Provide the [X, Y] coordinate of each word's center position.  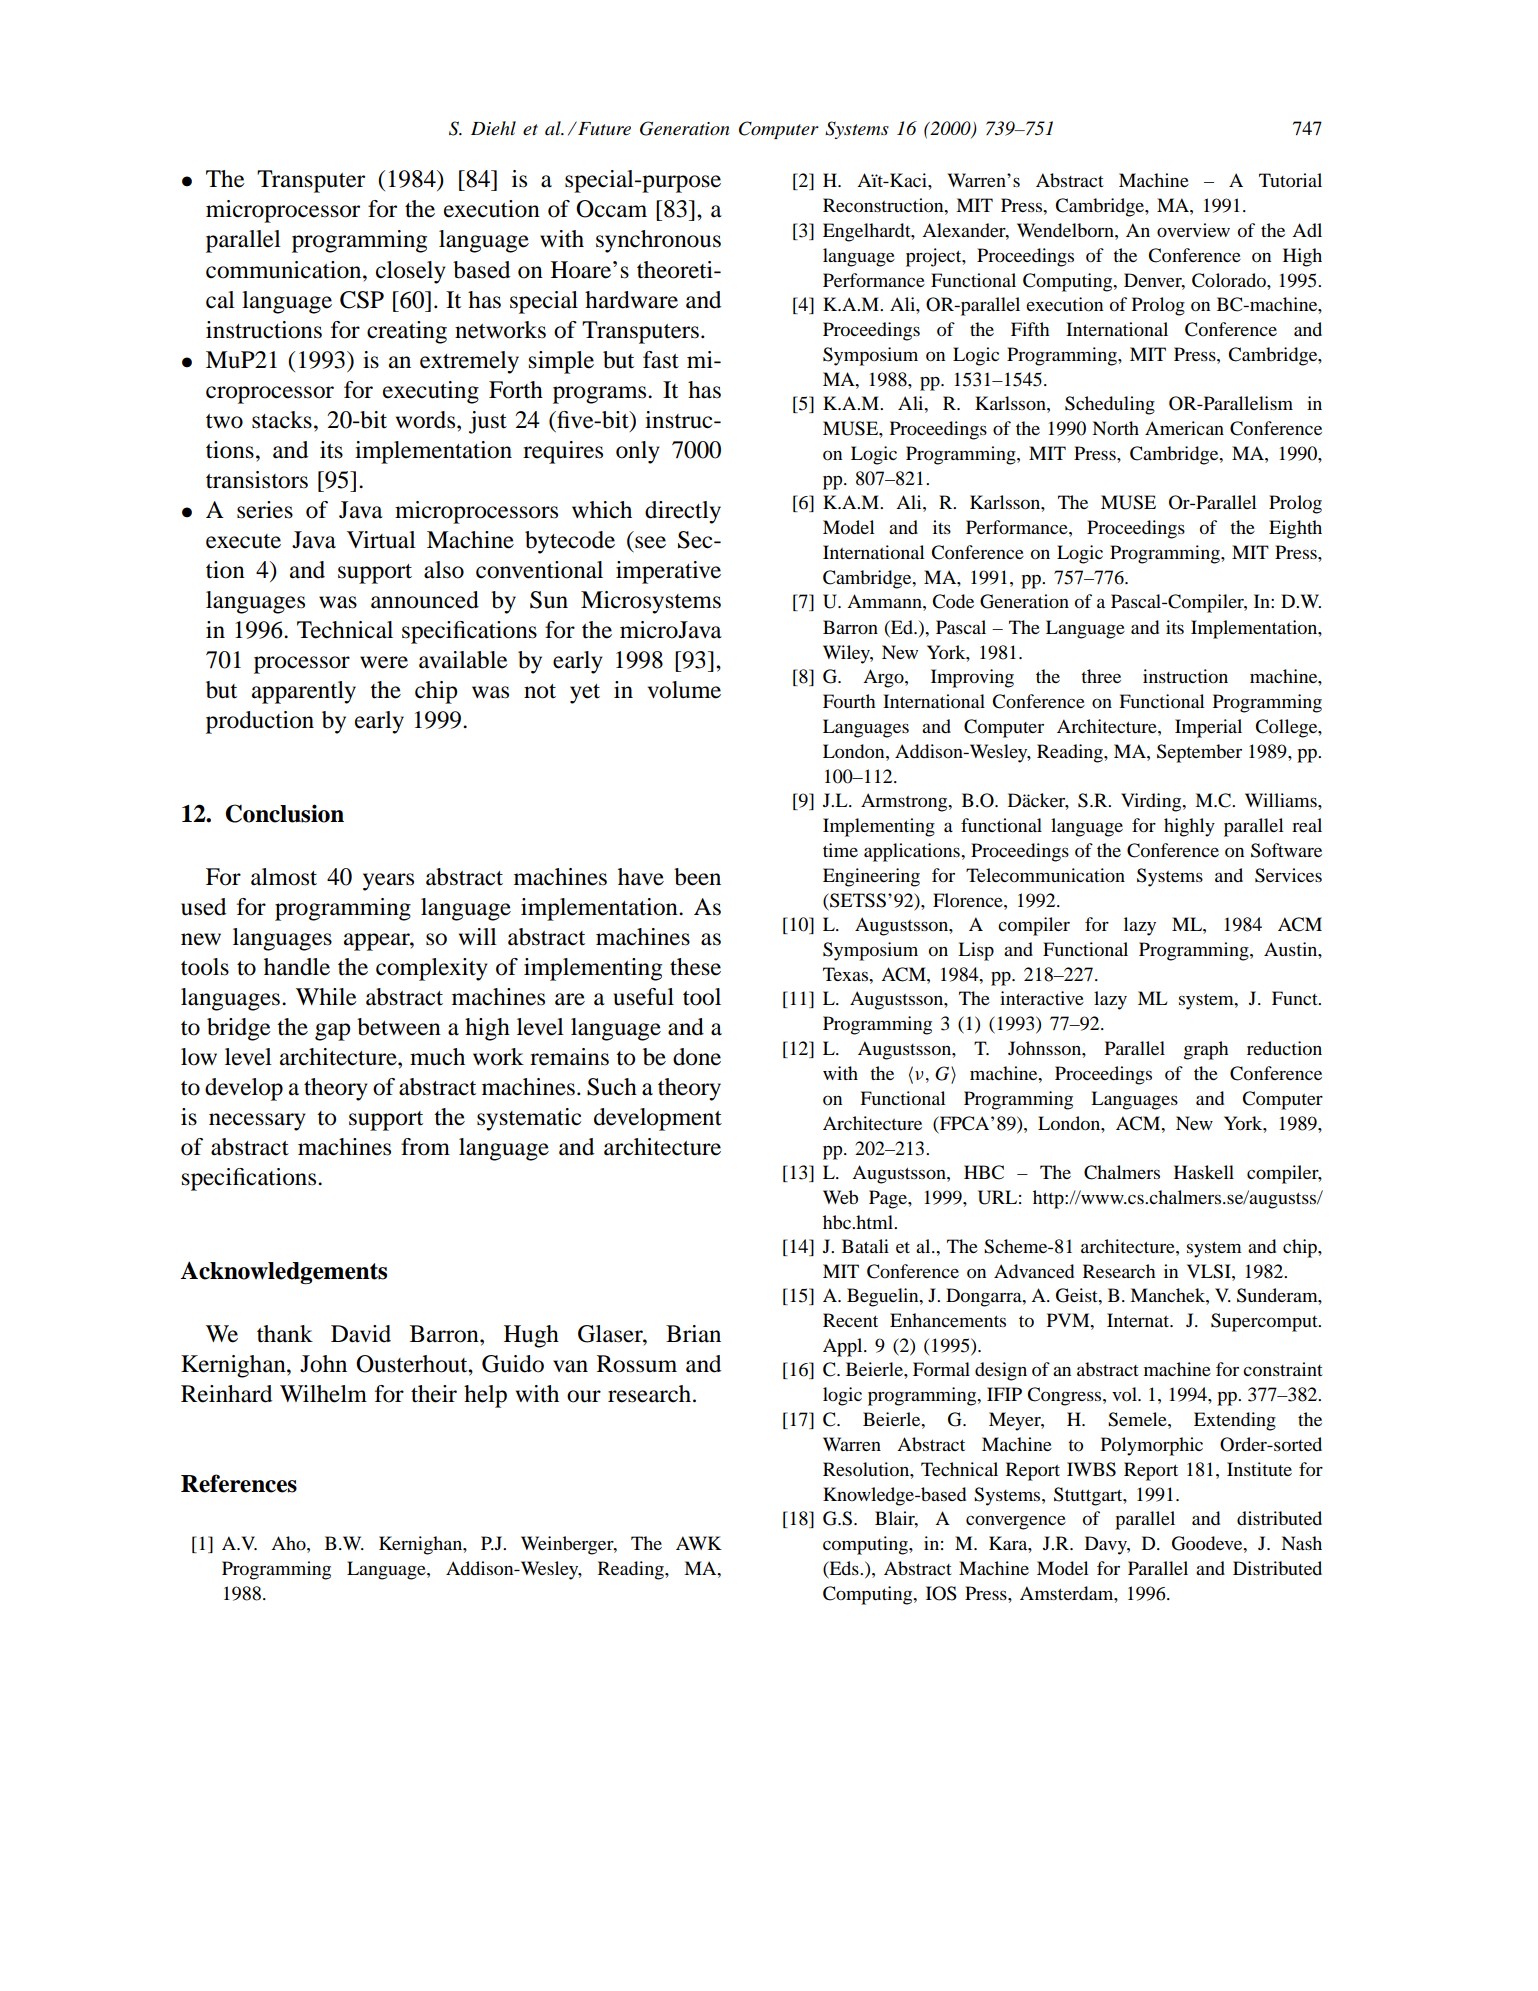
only [638, 452]
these [695, 967]
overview [1193, 230]
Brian [693, 1334]
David [361, 1334]
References [239, 1483]
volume [684, 690]
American [1184, 428]
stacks [282, 420]
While [326, 997]
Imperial [1208, 728]
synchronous [658, 241]
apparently [304, 692]
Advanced [1034, 1271]
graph [1206, 1050]
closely [411, 272]
